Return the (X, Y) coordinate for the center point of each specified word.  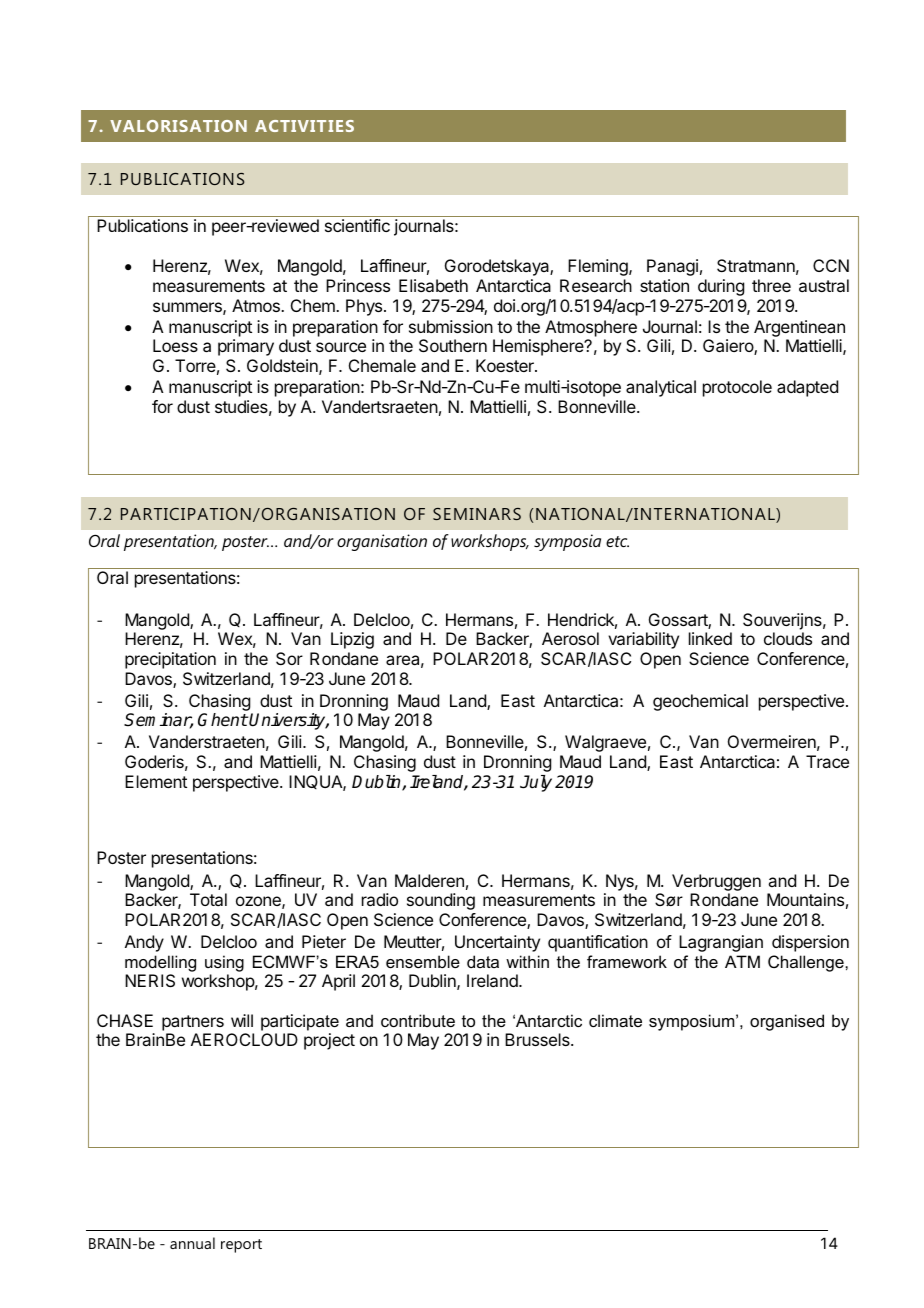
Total (208, 899)
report (241, 1246)
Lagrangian (721, 943)
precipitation (170, 660)
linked (710, 638)
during (721, 287)
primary (246, 347)
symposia (567, 542)
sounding (441, 901)
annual (192, 1243)
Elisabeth (433, 285)
